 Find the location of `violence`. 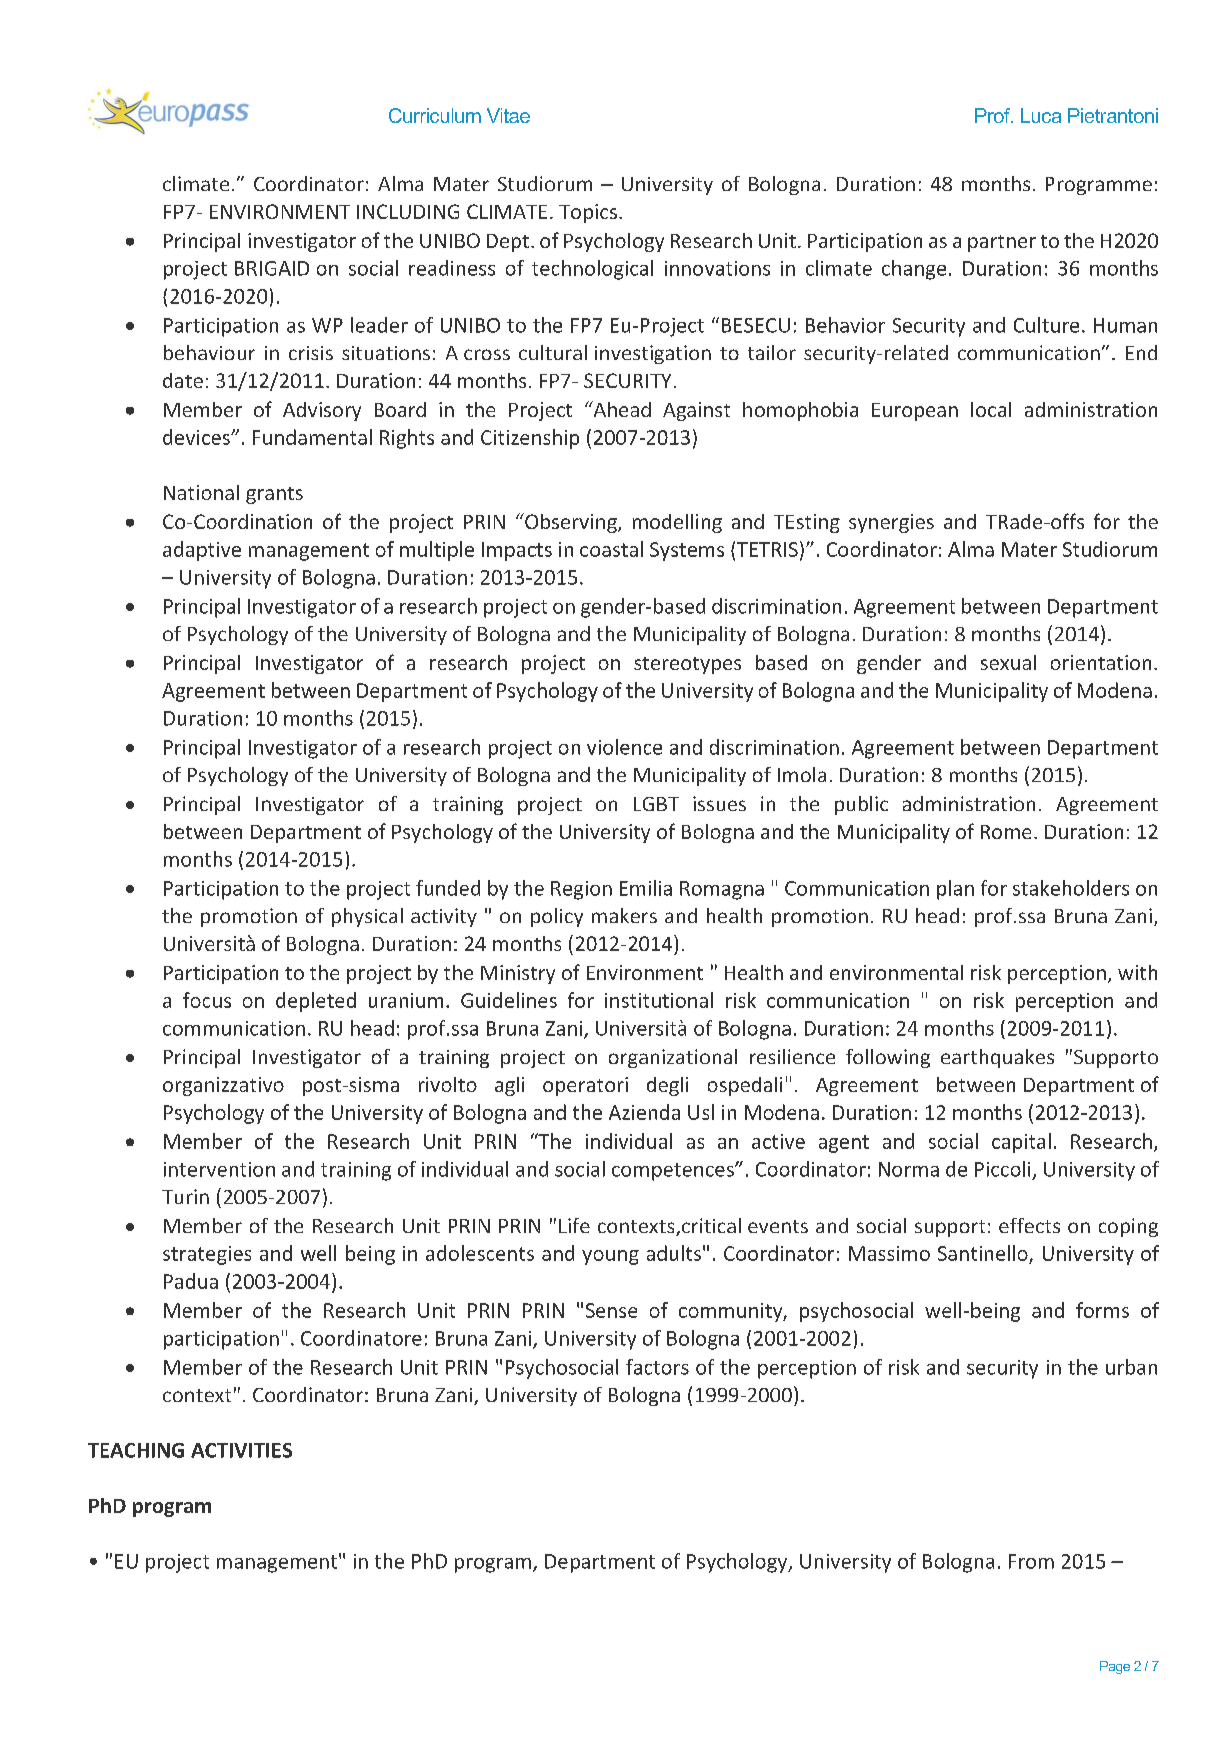

violence is located at coordinates (624, 747).
